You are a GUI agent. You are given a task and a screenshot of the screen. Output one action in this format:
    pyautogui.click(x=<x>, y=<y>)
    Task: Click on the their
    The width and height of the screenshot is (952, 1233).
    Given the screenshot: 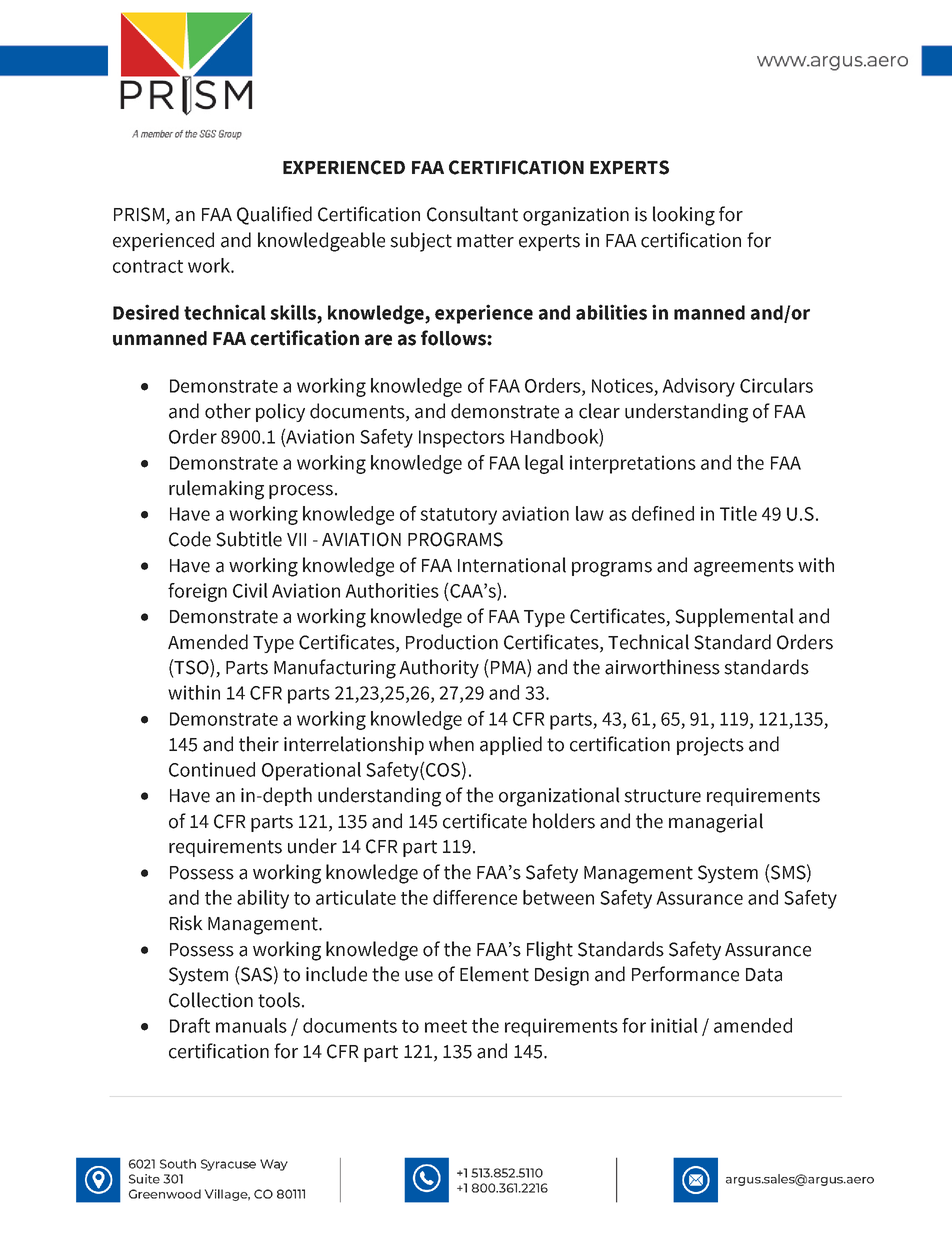 What is the action you would take?
    pyautogui.click(x=259, y=744)
